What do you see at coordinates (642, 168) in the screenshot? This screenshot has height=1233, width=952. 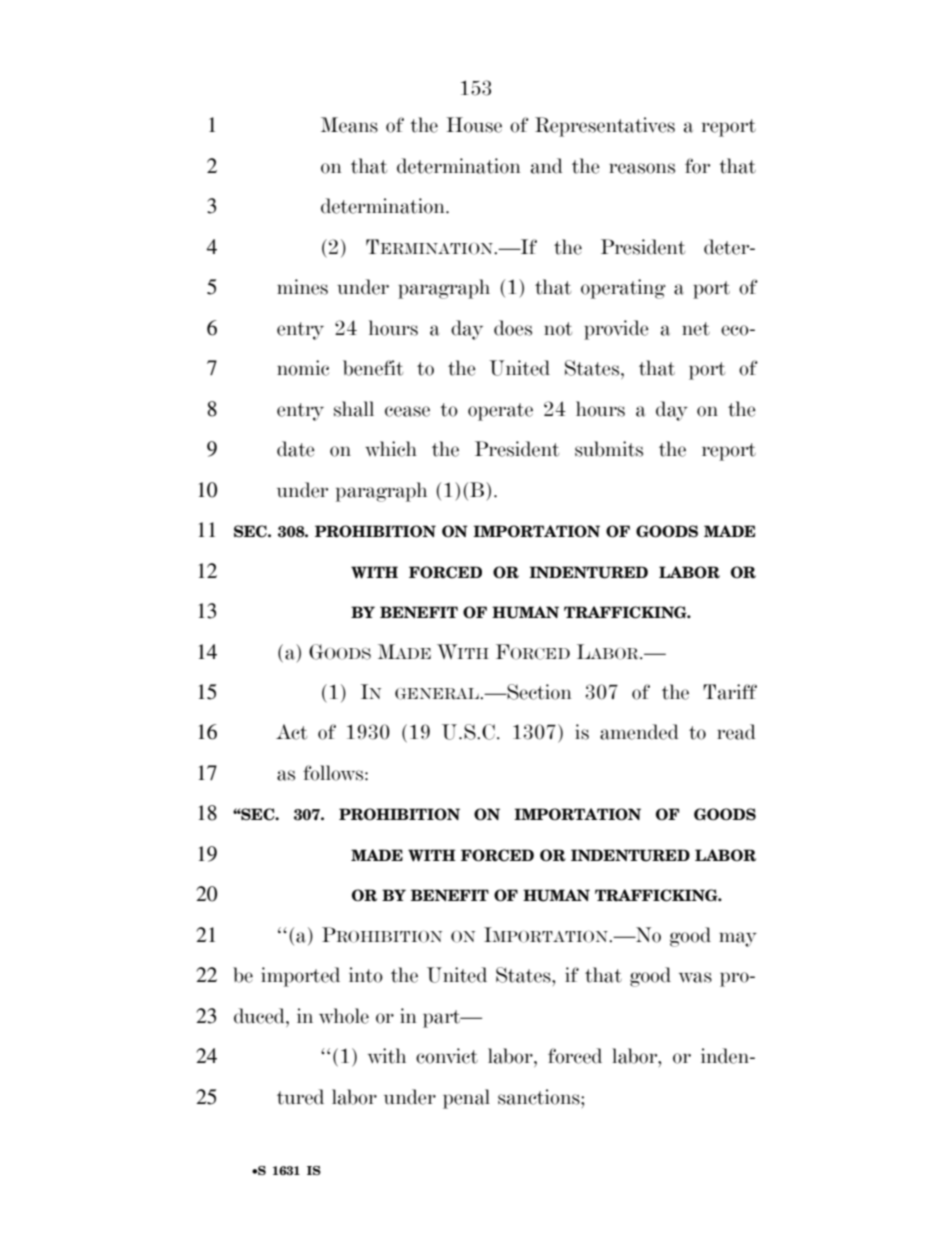 I see `reasons` at bounding box center [642, 168].
